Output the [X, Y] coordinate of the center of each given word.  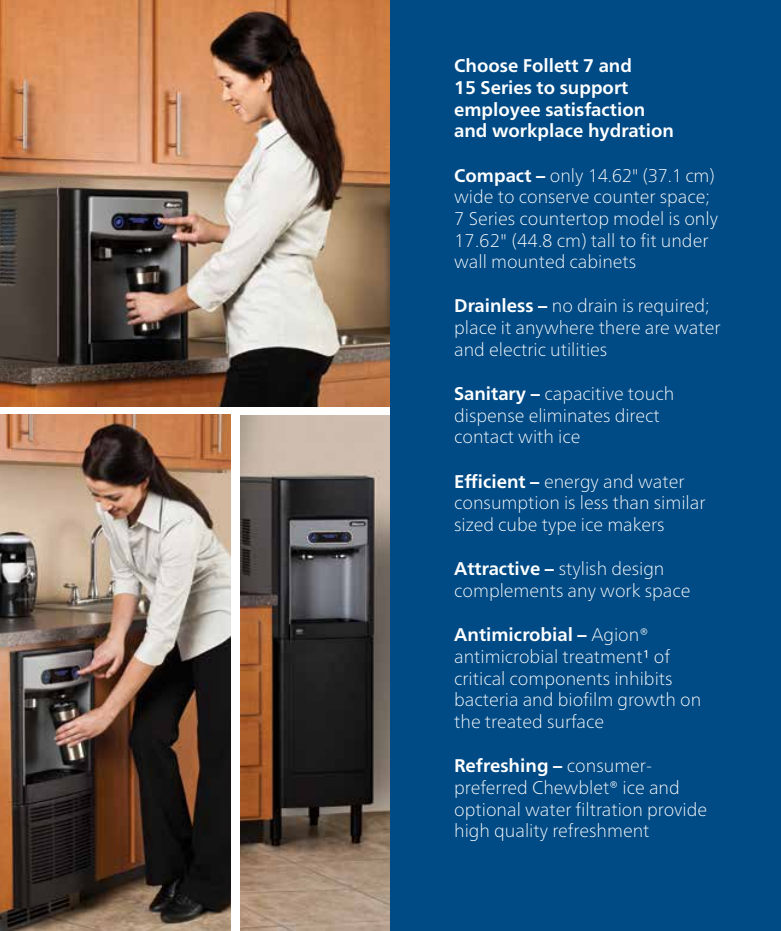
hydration [631, 132]
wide [473, 196]
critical [479, 678]
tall [602, 240]
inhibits [644, 678]
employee [497, 111]
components [559, 681]
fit [648, 240]
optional [487, 811]
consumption [507, 504]
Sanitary [490, 395]
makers [636, 524]
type [559, 527]
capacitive [584, 395]
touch [650, 393]
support [594, 90]
